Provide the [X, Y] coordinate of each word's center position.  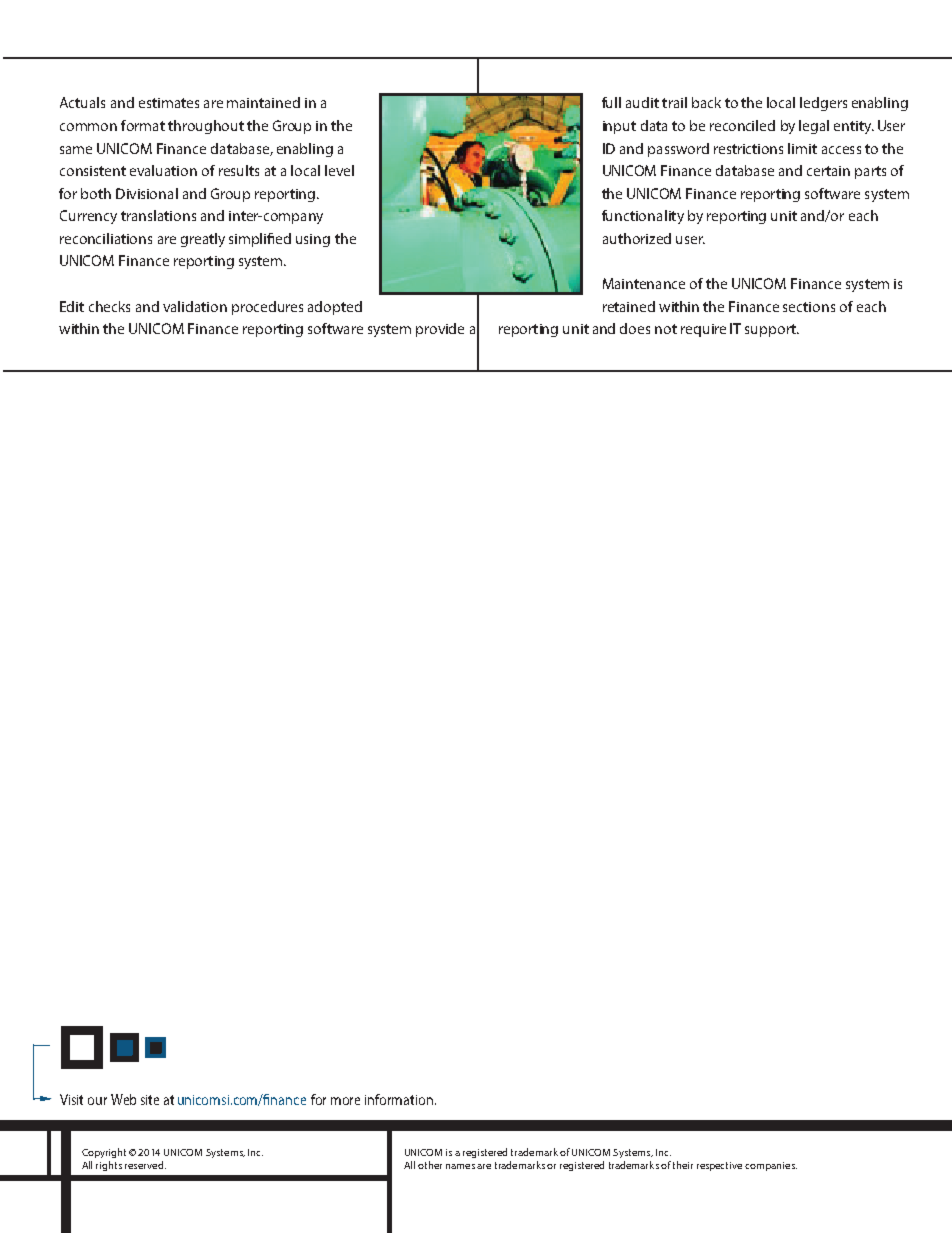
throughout [206, 127]
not [666, 329]
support [771, 330]
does [635, 328]
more [345, 1101]
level [339, 170]
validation [195, 306]
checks [109, 306]
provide [440, 330]
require [703, 330]
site [150, 1100]
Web [123, 1099]
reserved [144, 1165]
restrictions [748, 149]
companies [771, 1166]
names [460, 1166]
